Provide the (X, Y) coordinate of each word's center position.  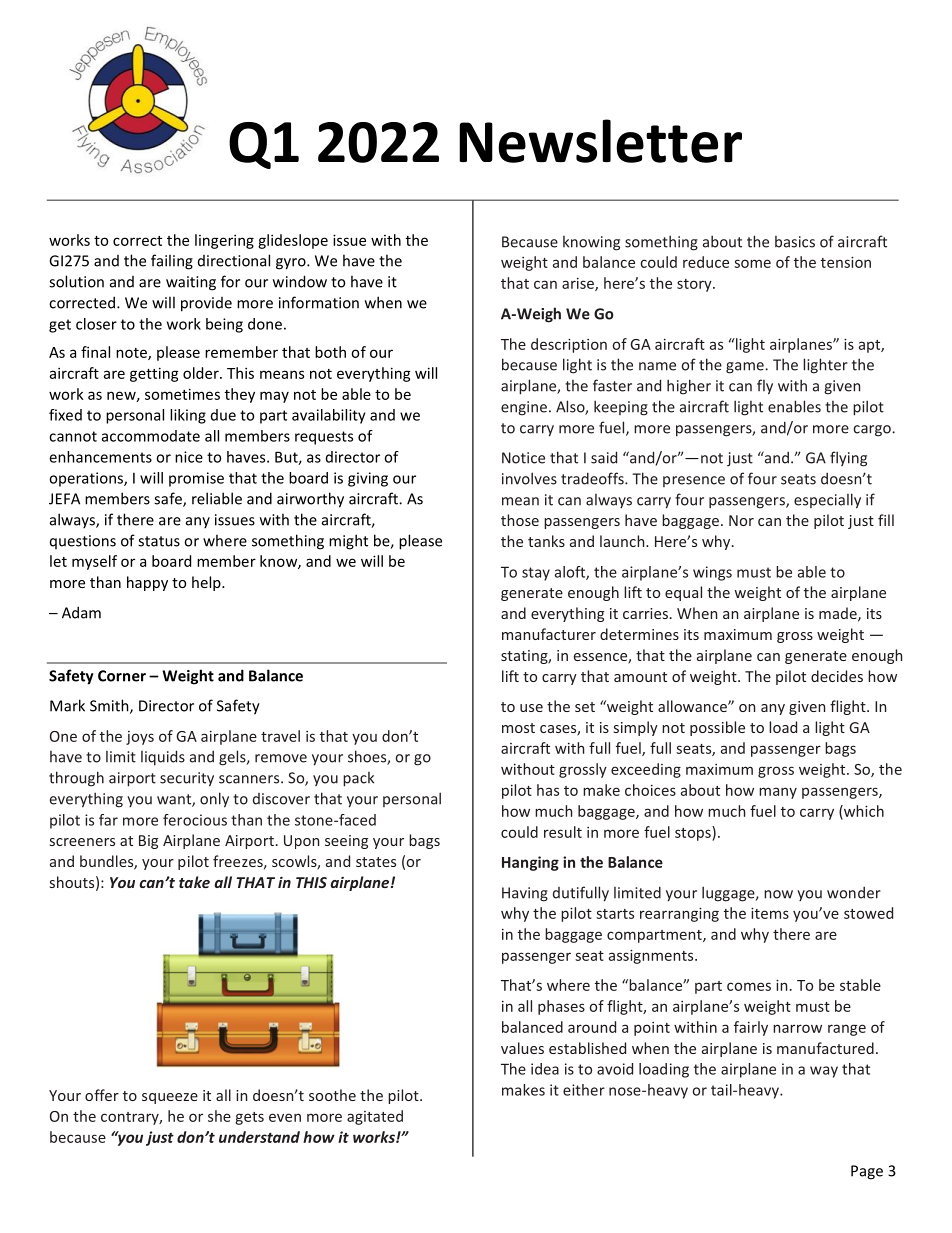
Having (525, 894)
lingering (224, 241)
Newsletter (600, 141)
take (194, 882)
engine (524, 408)
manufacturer (549, 634)
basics (795, 242)
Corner (122, 676)
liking (188, 416)
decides (837, 676)
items (770, 913)
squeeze (170, 1098)
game (746, 368)
